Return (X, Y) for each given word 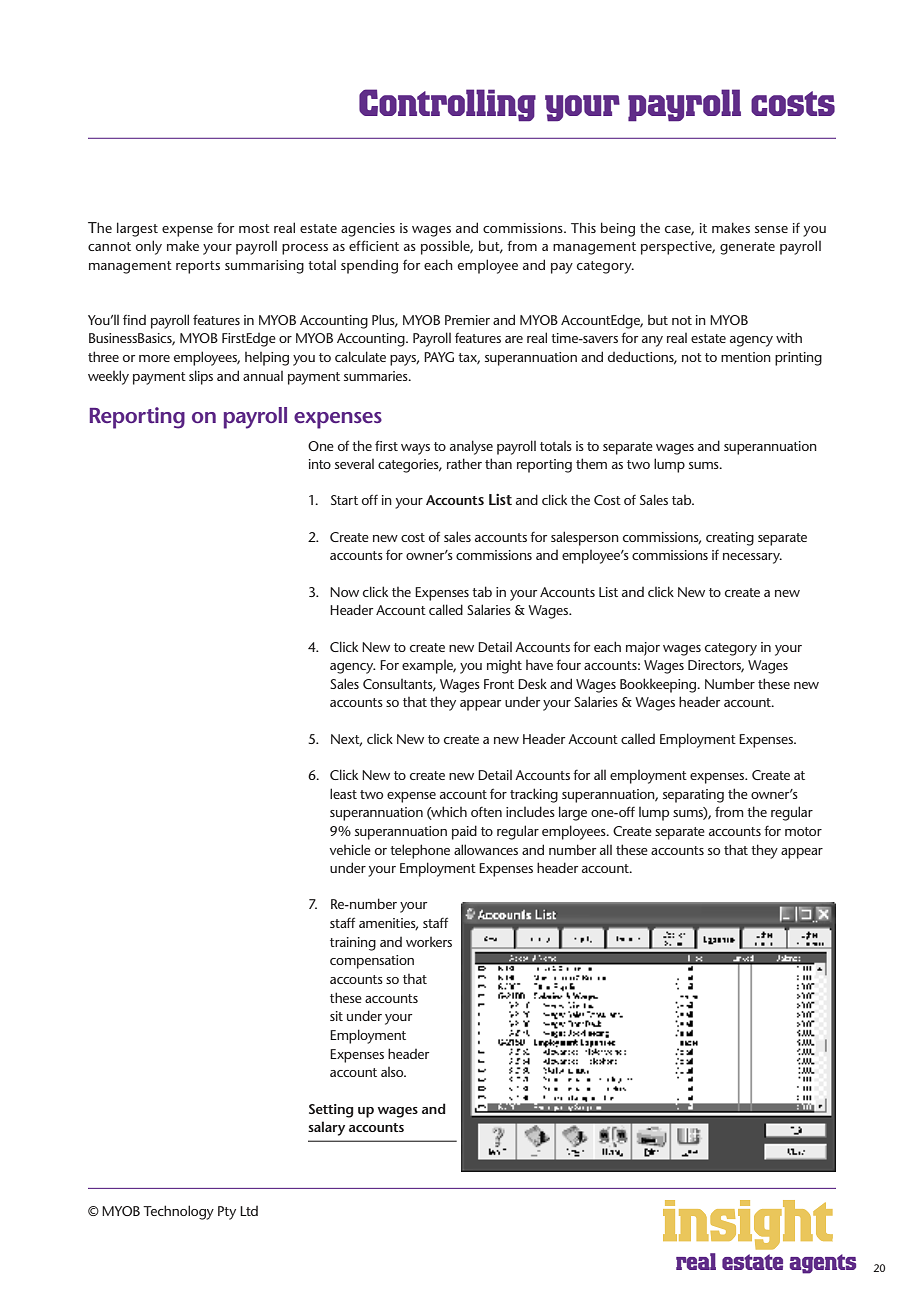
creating (730, 539)
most (254, 228)
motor (803, 831)
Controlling (447, 105)
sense (771, 229)
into (320, 464)
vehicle (350, 849)
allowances (486, 849)
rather (464, 463)
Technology (178, 1212)
